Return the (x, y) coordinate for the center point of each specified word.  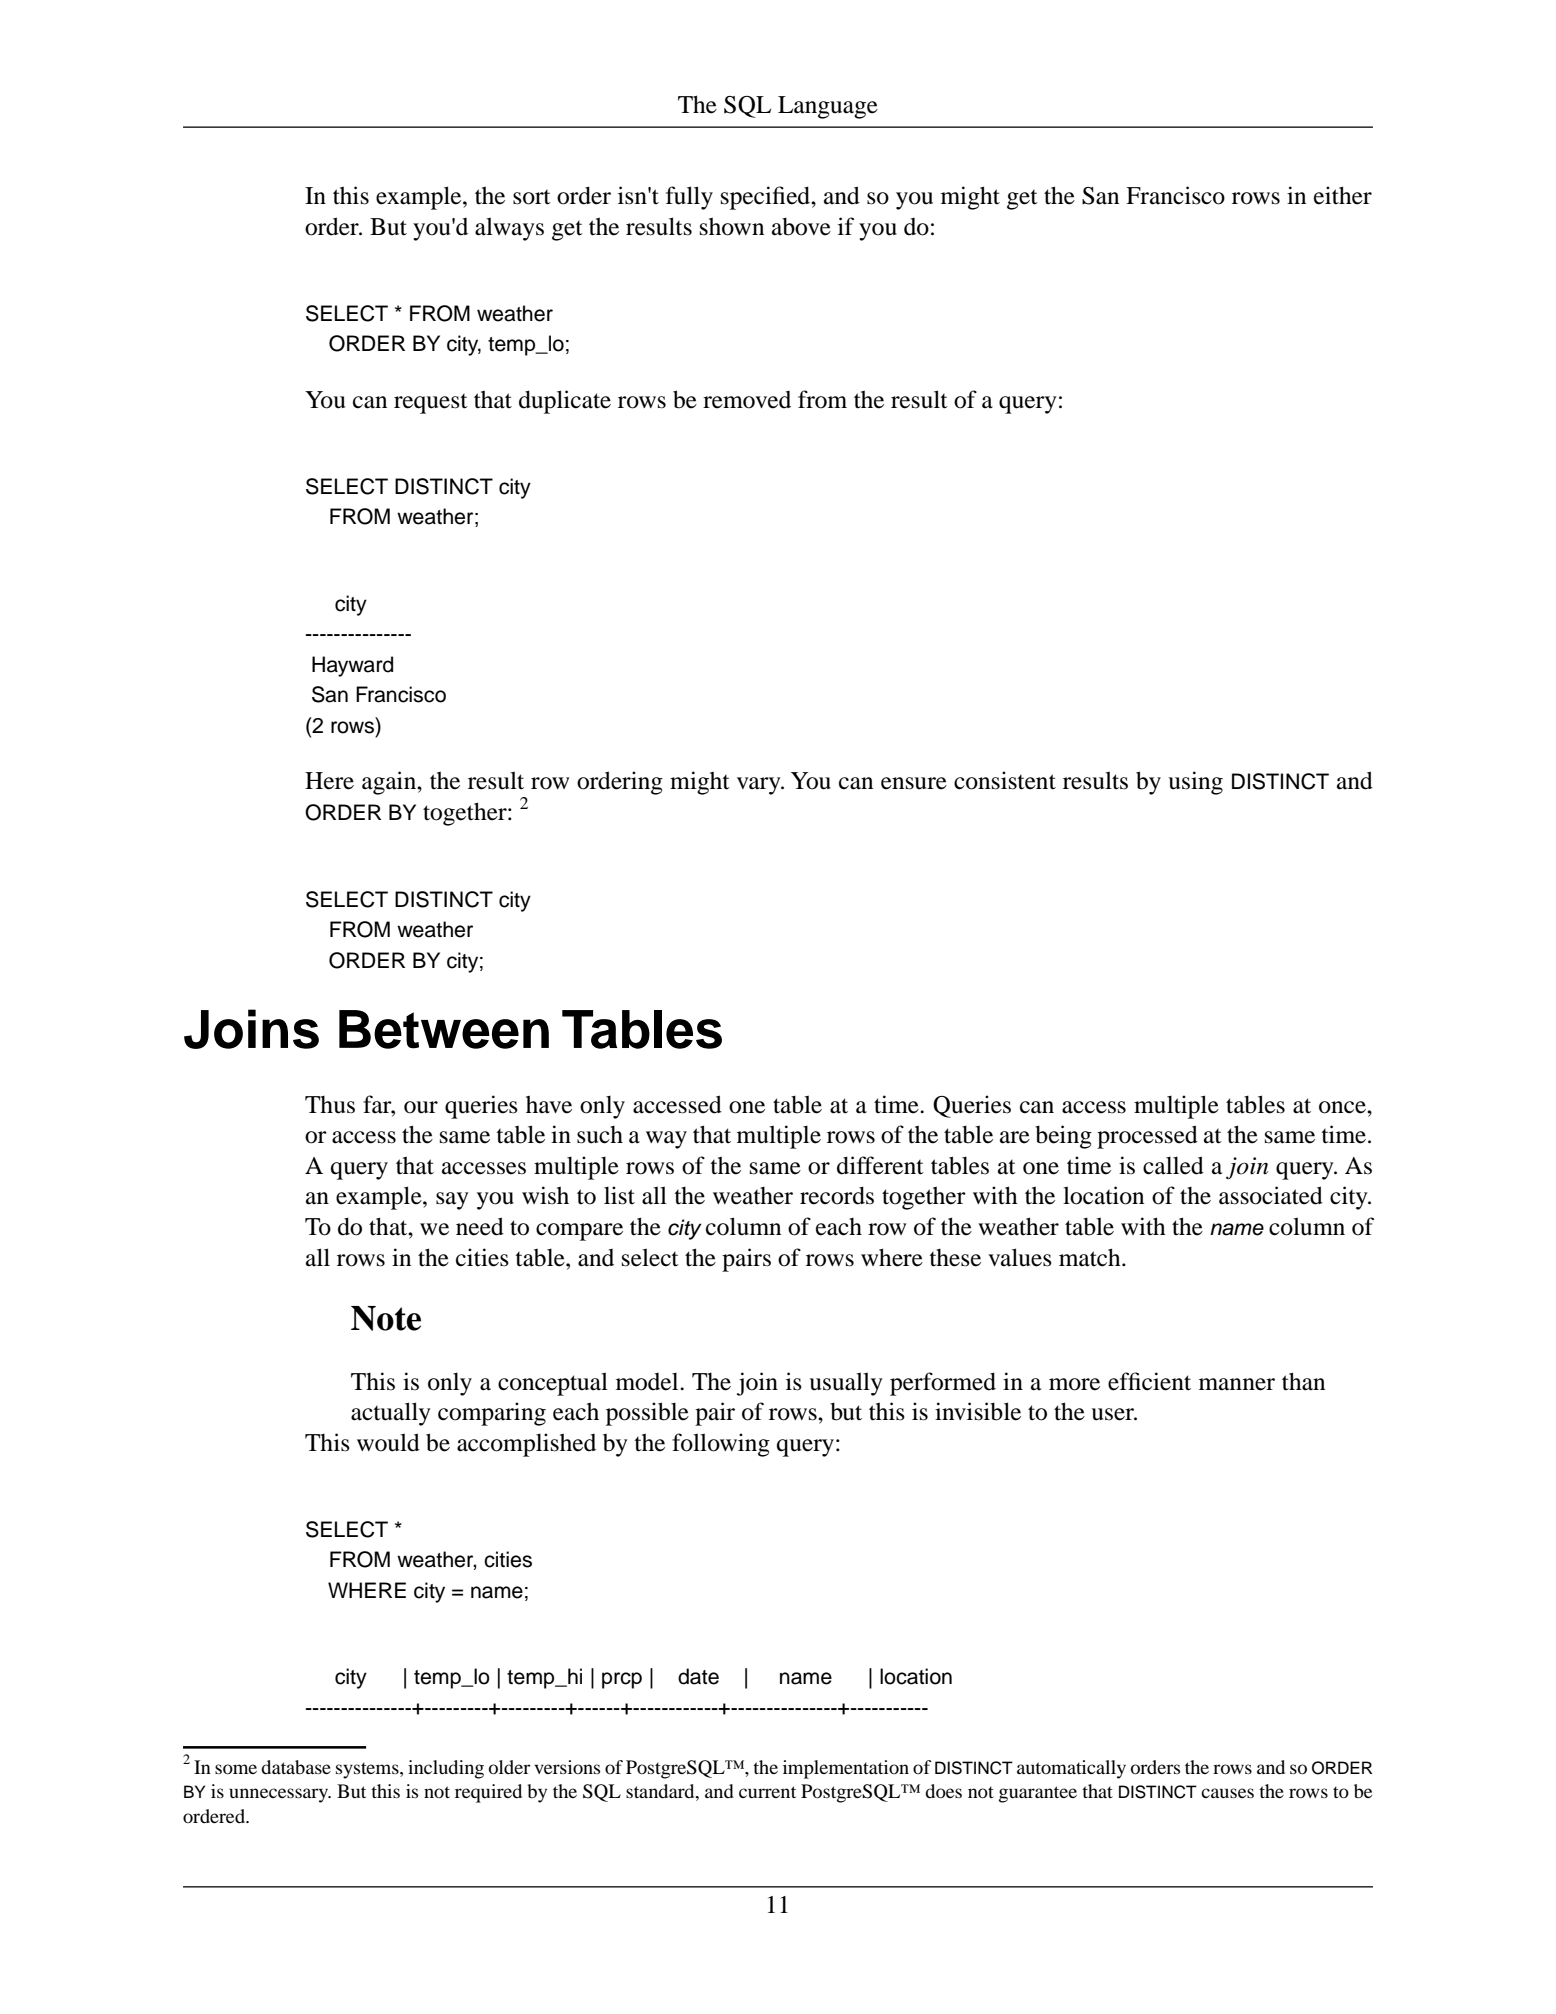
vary (760, 786)
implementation (846, 1769)
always (509, 229)
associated (1271, 1195)
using (1195, 783)
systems (368, 1770)
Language (828, 107)
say (452, 1201)
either (1343, 195)
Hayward (352, 666)
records (837, 1195)
